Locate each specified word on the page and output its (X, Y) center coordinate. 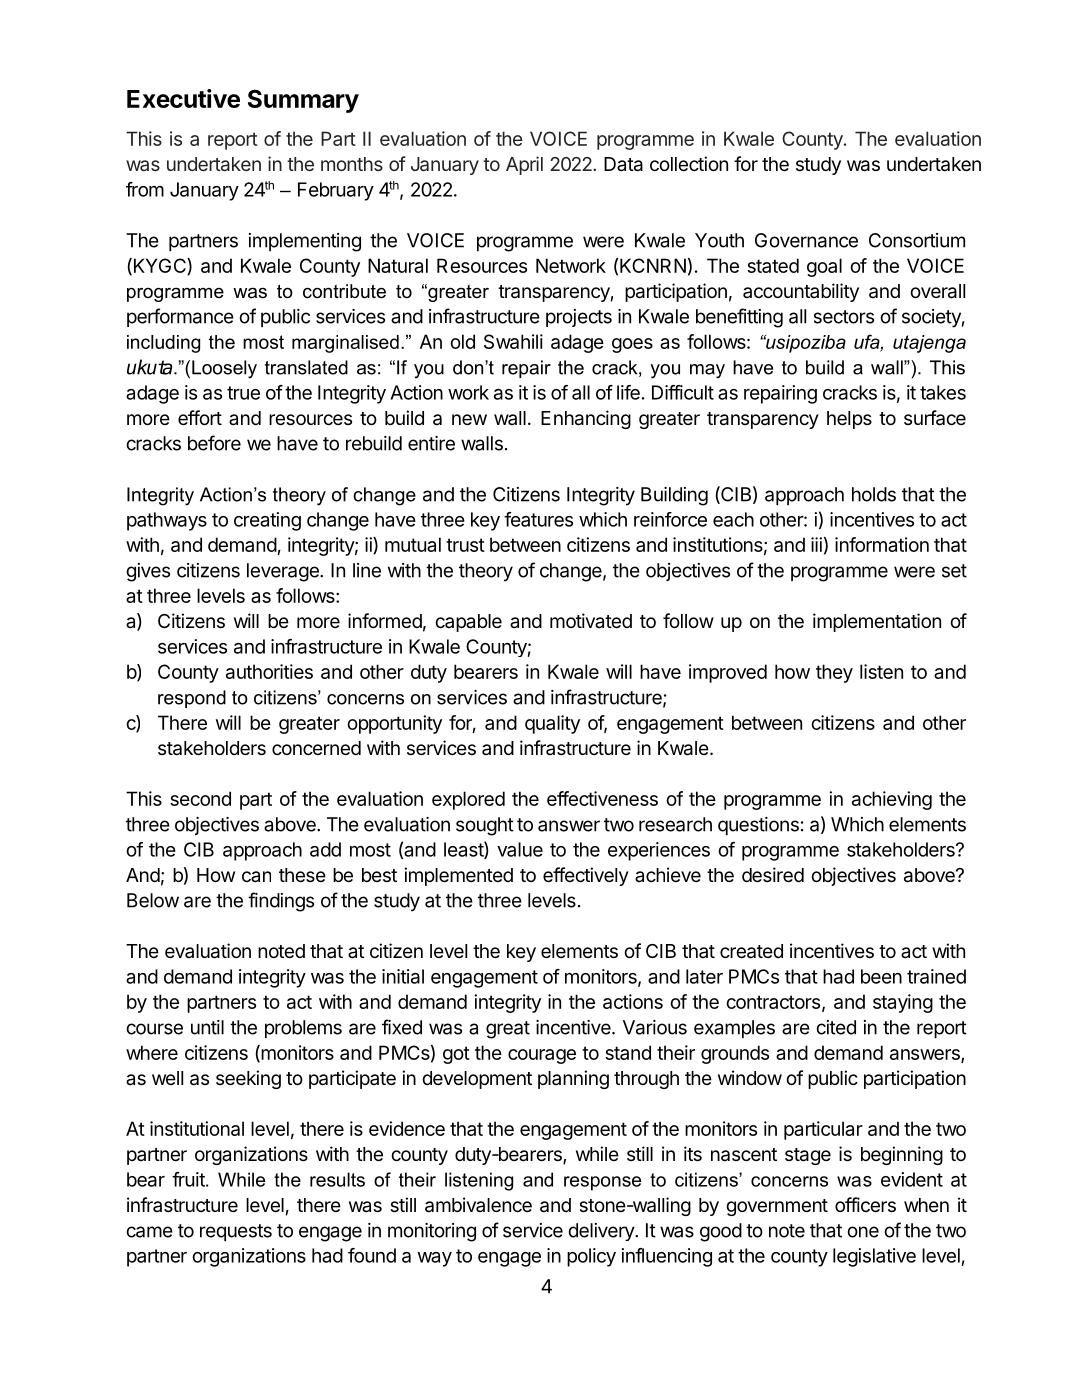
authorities (269, 671)
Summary (303, 101)
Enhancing (586, 419)
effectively (586, 876)
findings (281, 902)
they (834, 673)
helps (849, 420)
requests (236, 1232)
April (524, 165)
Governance (806, 240)
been (881, 976)
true (243, 393)
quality (552, 724)
